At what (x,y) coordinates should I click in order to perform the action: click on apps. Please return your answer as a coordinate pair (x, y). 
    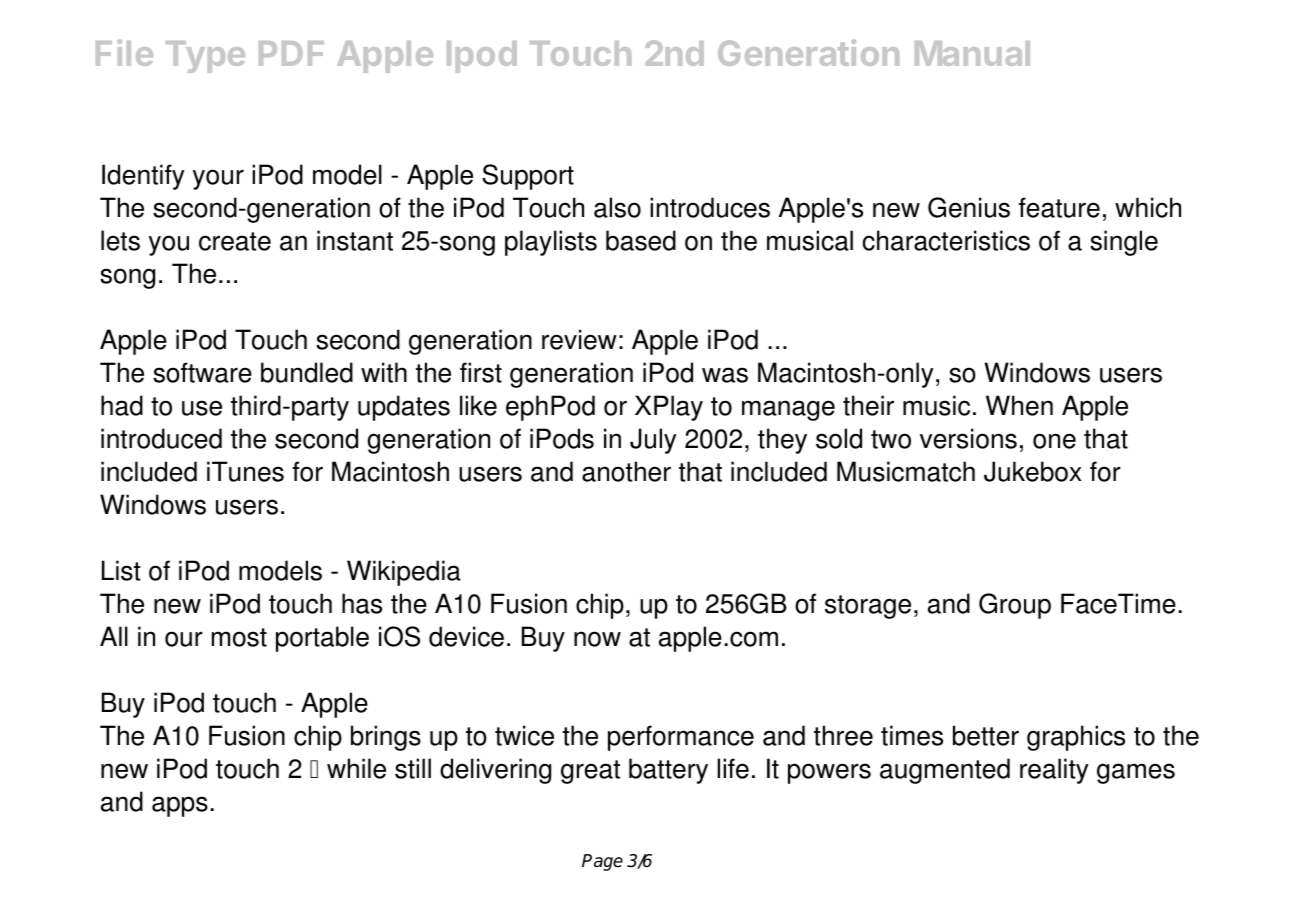
    Looking at the image, I should click on (180, 806).
